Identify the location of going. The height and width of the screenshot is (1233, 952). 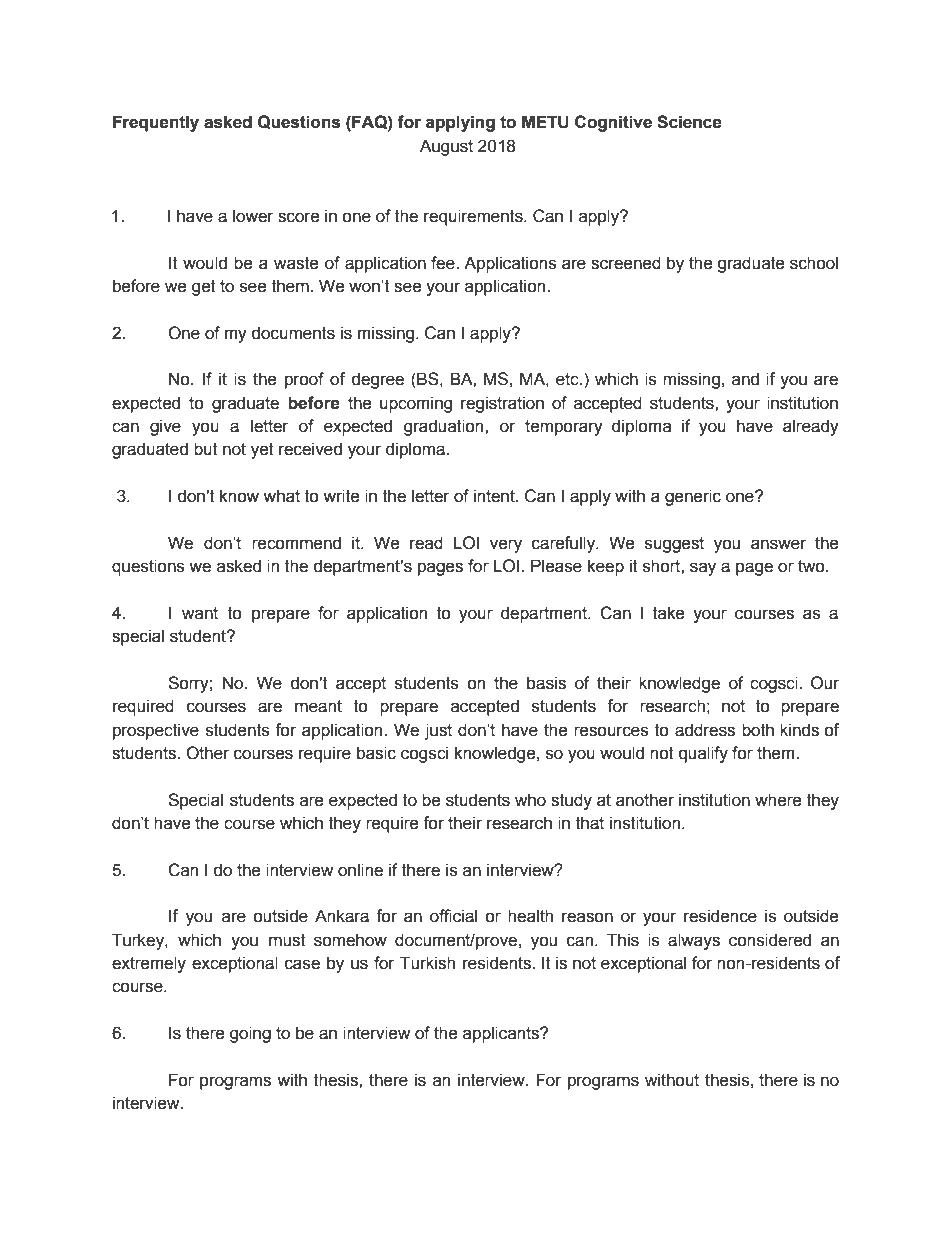
(250, 1034).
